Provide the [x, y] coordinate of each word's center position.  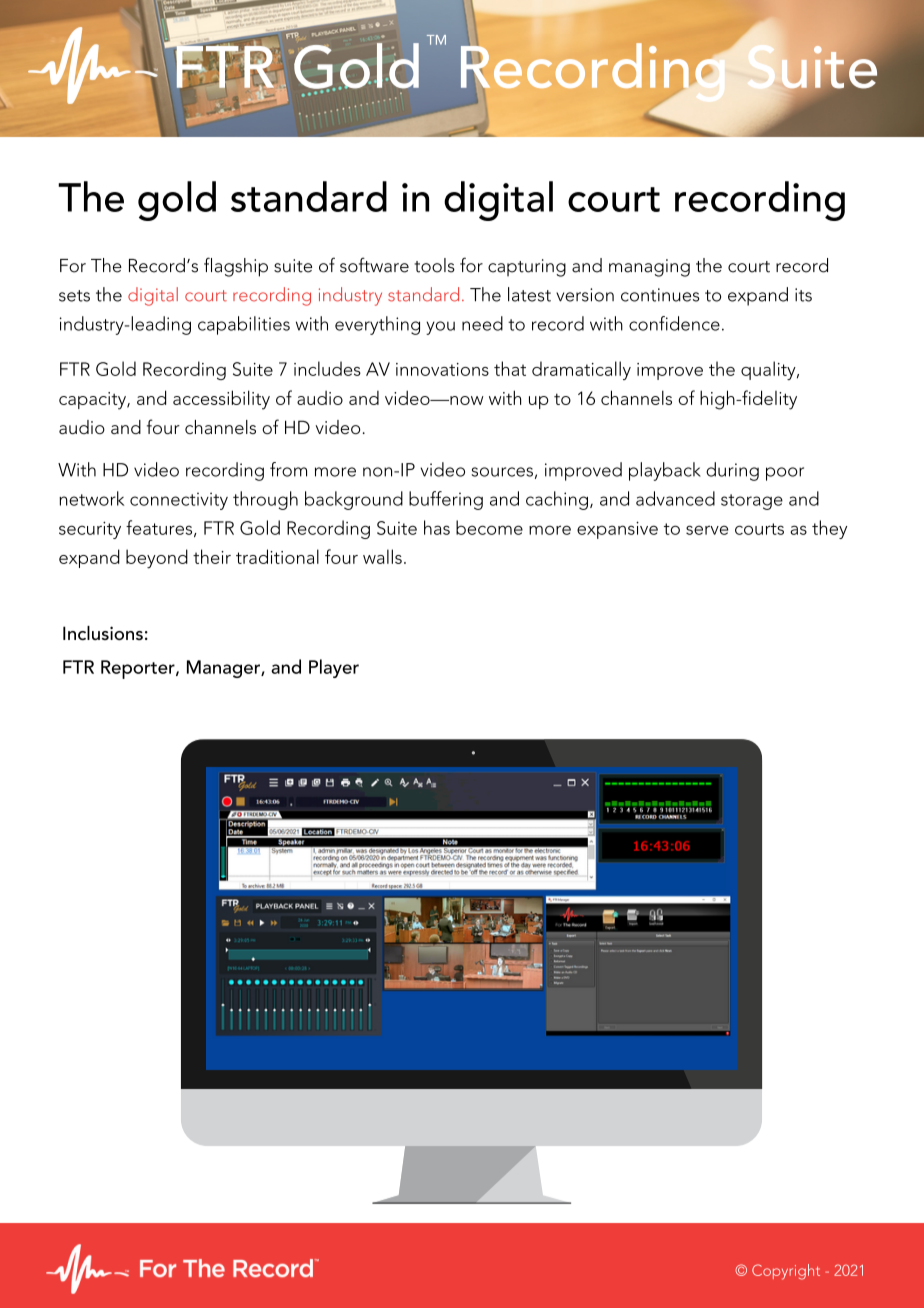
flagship [236, 267]
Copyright [786, 1272]
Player [334, 668]
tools [434, 265]
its [803, 295]
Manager [224, 669]
